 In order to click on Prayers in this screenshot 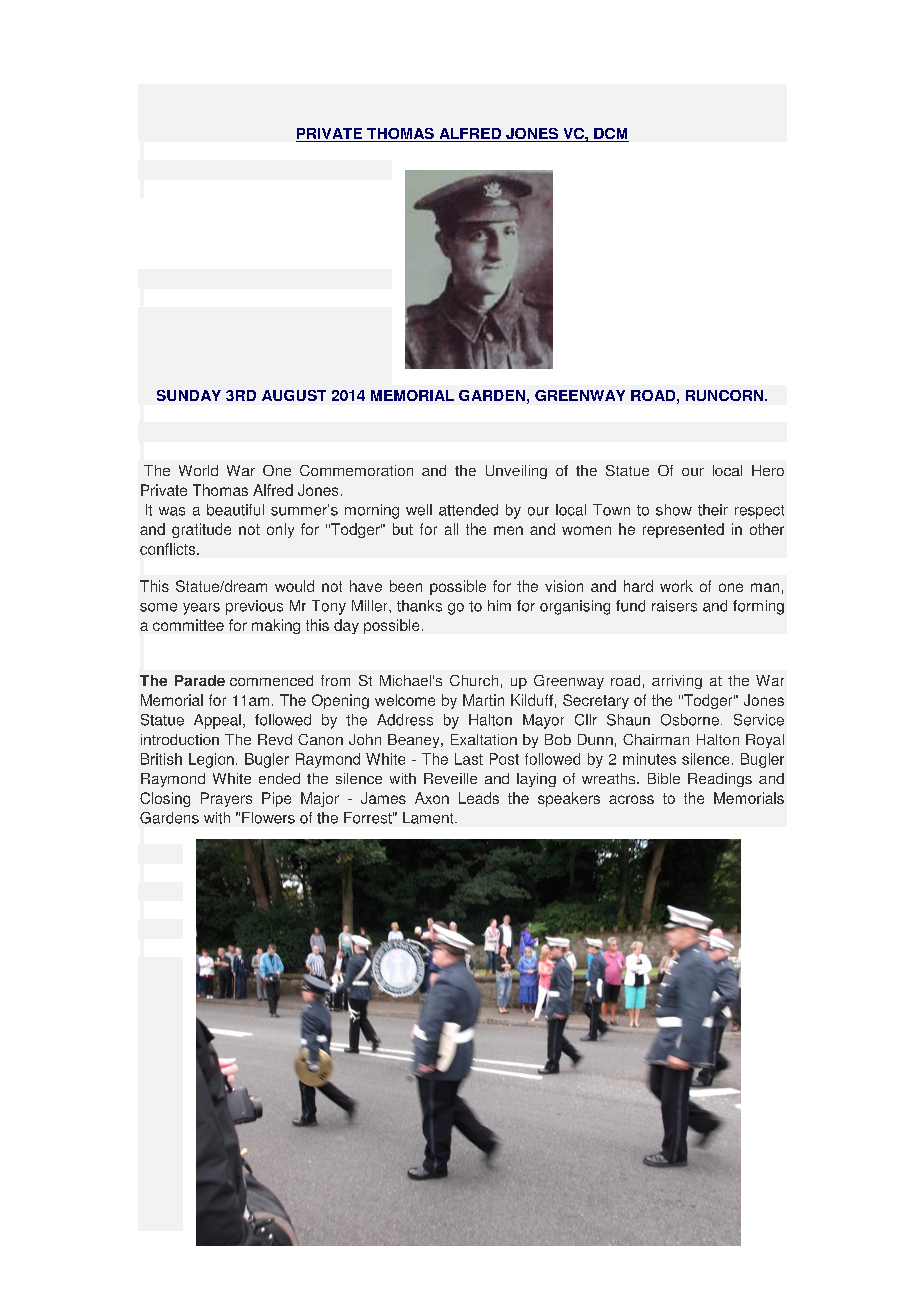, I will do `click(226, 799)`.
